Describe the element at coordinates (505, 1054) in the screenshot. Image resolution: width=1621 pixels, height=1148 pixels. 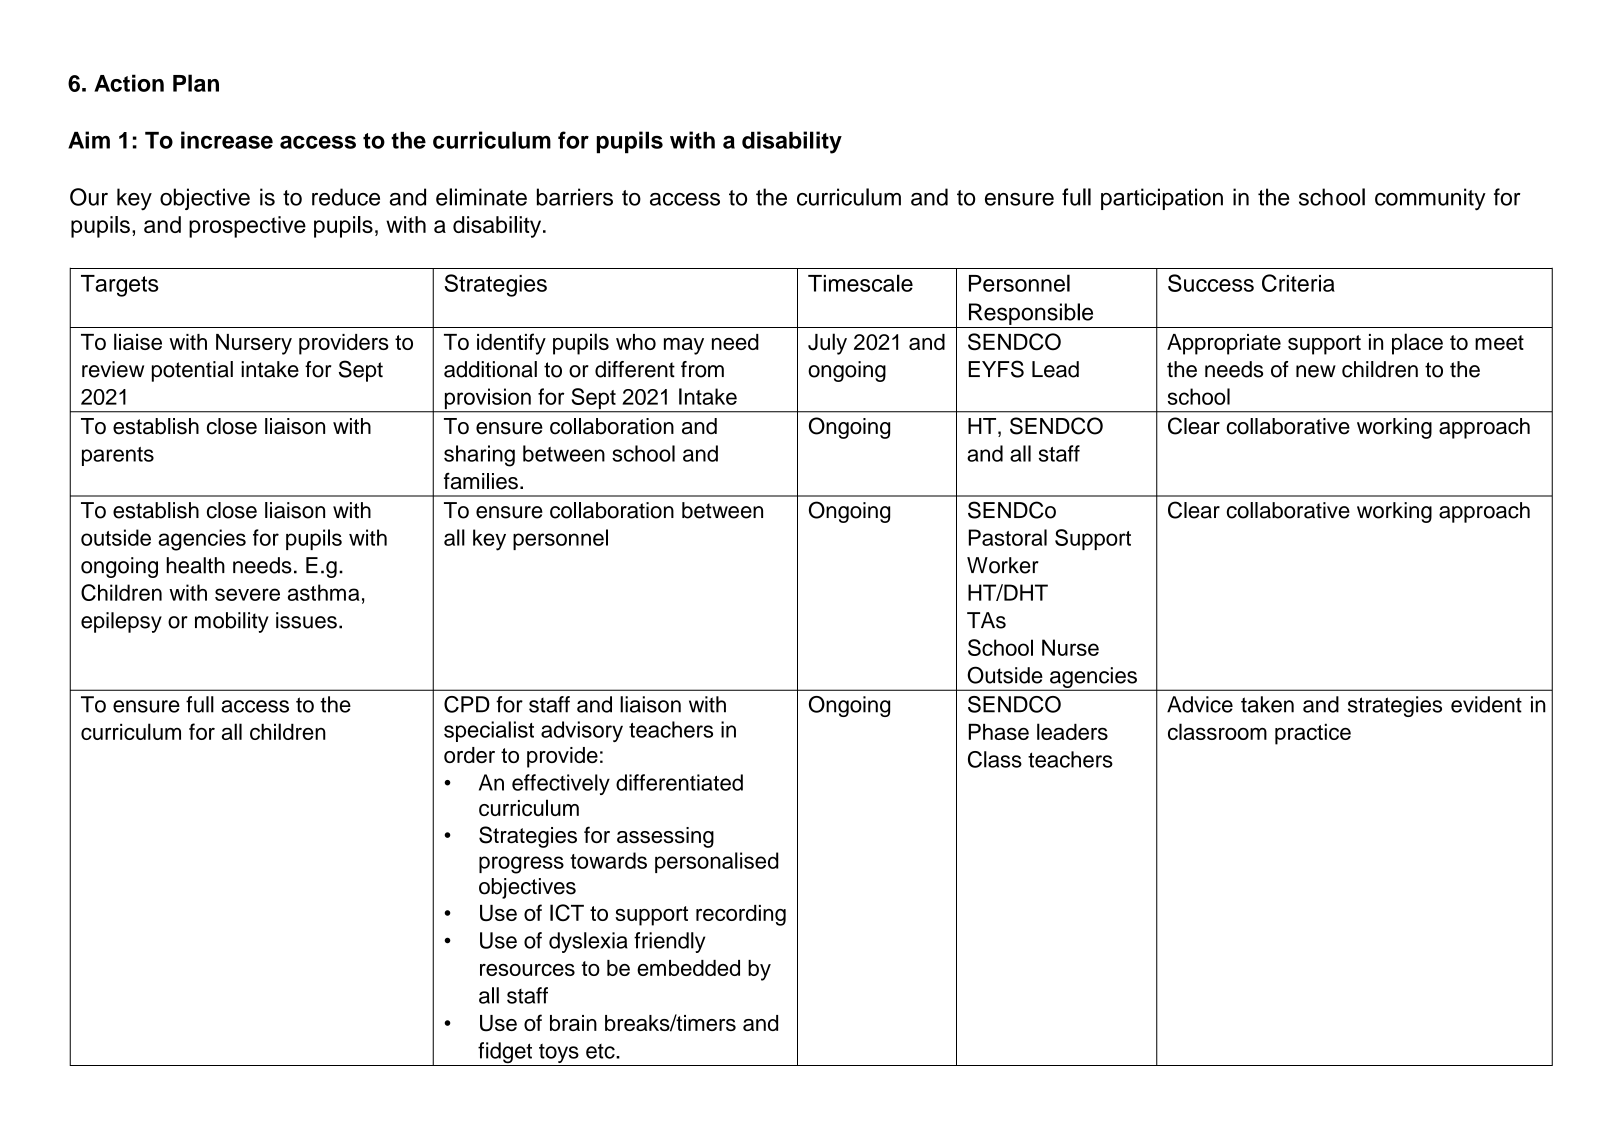
I see `fidget` at that location.
